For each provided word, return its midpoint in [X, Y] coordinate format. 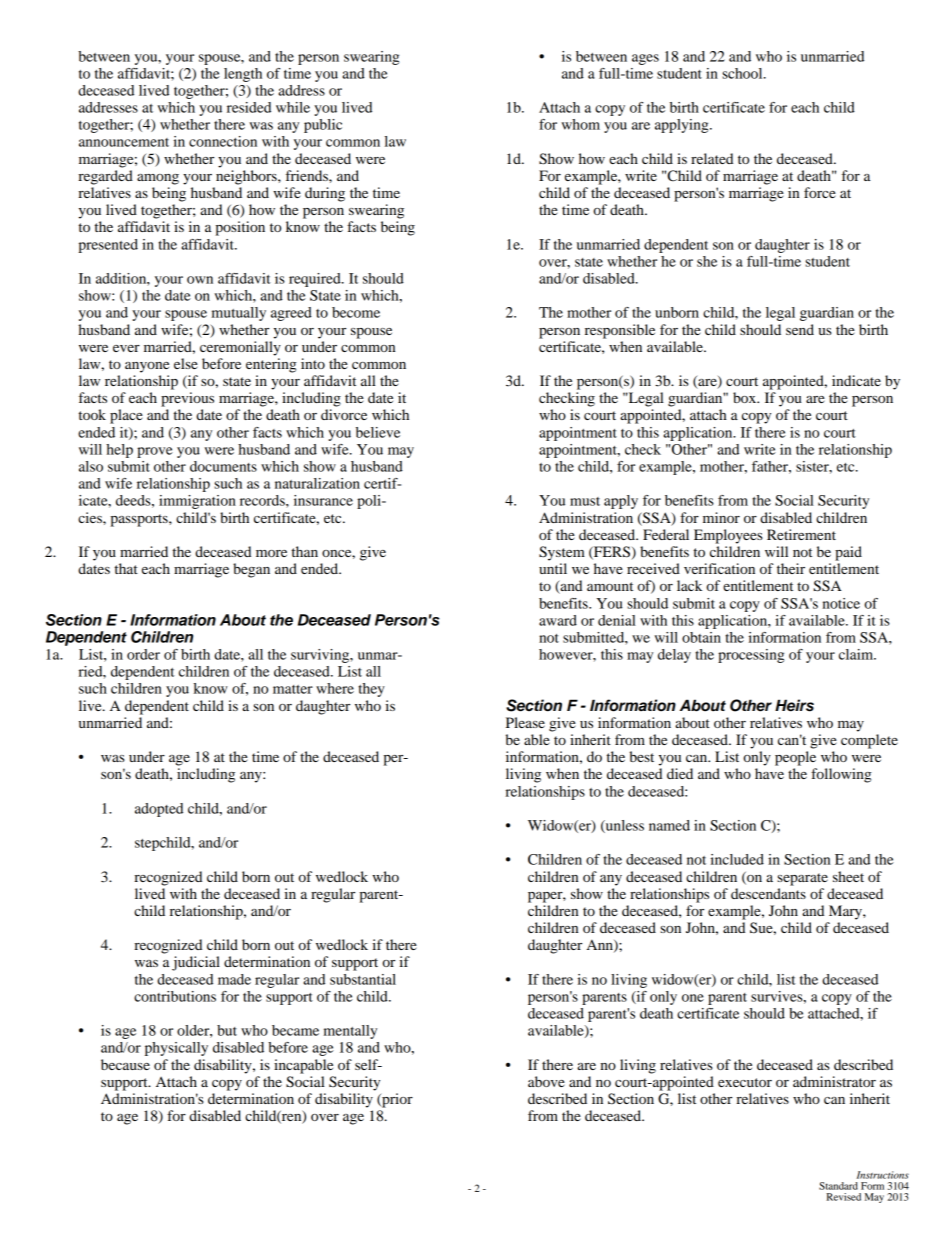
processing [751, 656]
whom [580, 124]
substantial [363, 979]
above [546, 1081]
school [743, 73]
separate [802, 879]
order [143, 654]
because [125, 1064]
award [558, 620]
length [243, 75]
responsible [620, 331]
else [186, 363]
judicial [196, 963]
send [800, 329]
